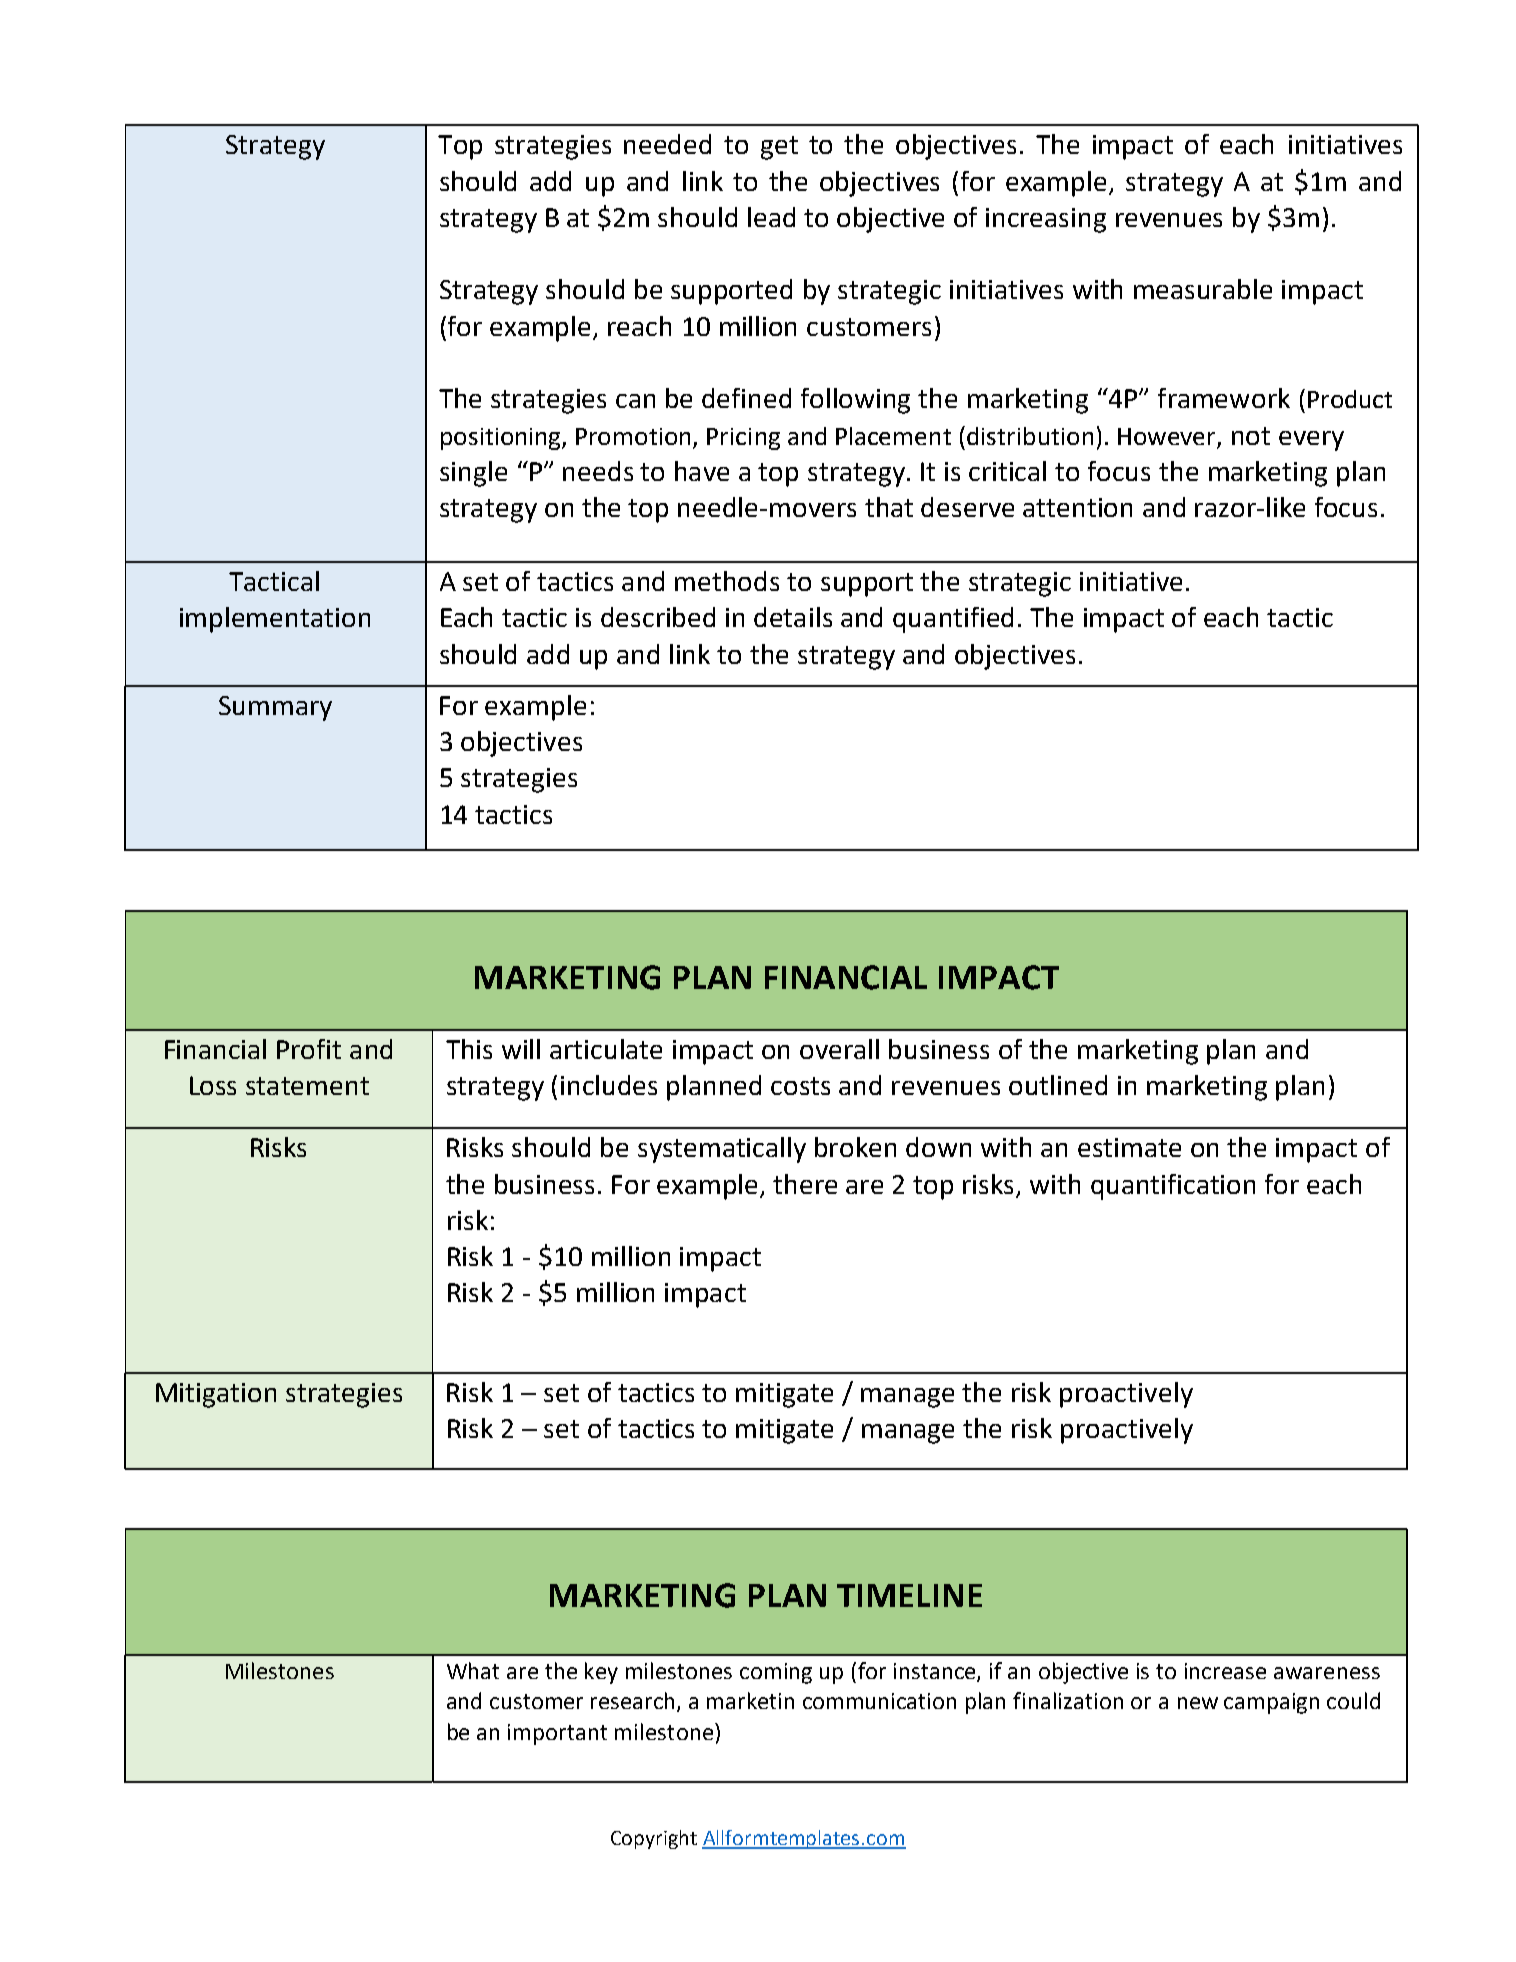  What do you see at coordinates (667, 144) in the screenshot?
I see `needed` at bounding box center [667, 144].
